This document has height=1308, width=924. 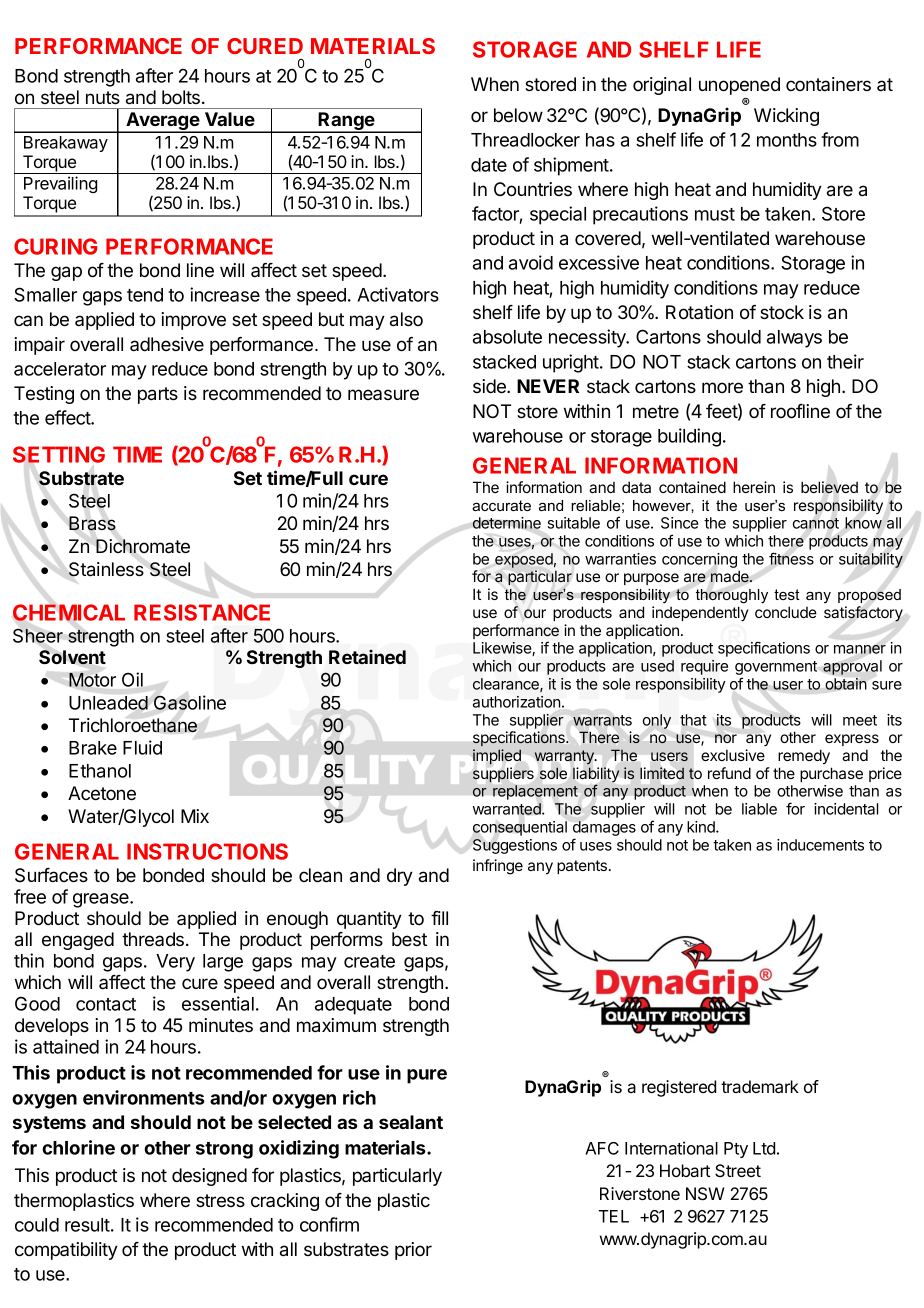 What do you see at coordinates (820, 845) in the document?
I see `inducements` at bounding box center [820, 845].
